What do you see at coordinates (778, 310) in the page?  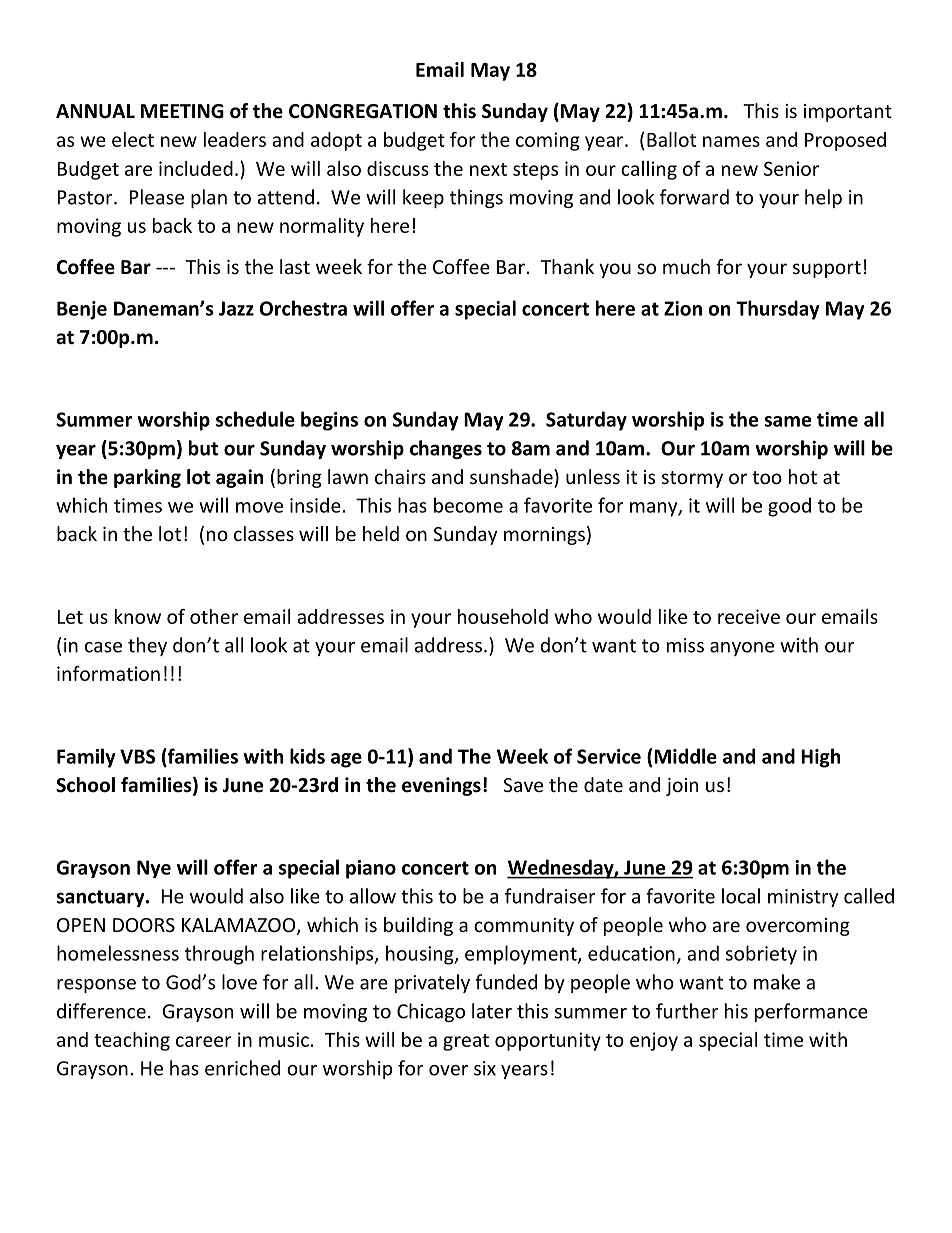 I see `Thursday` at bounding box center [778, 310].
